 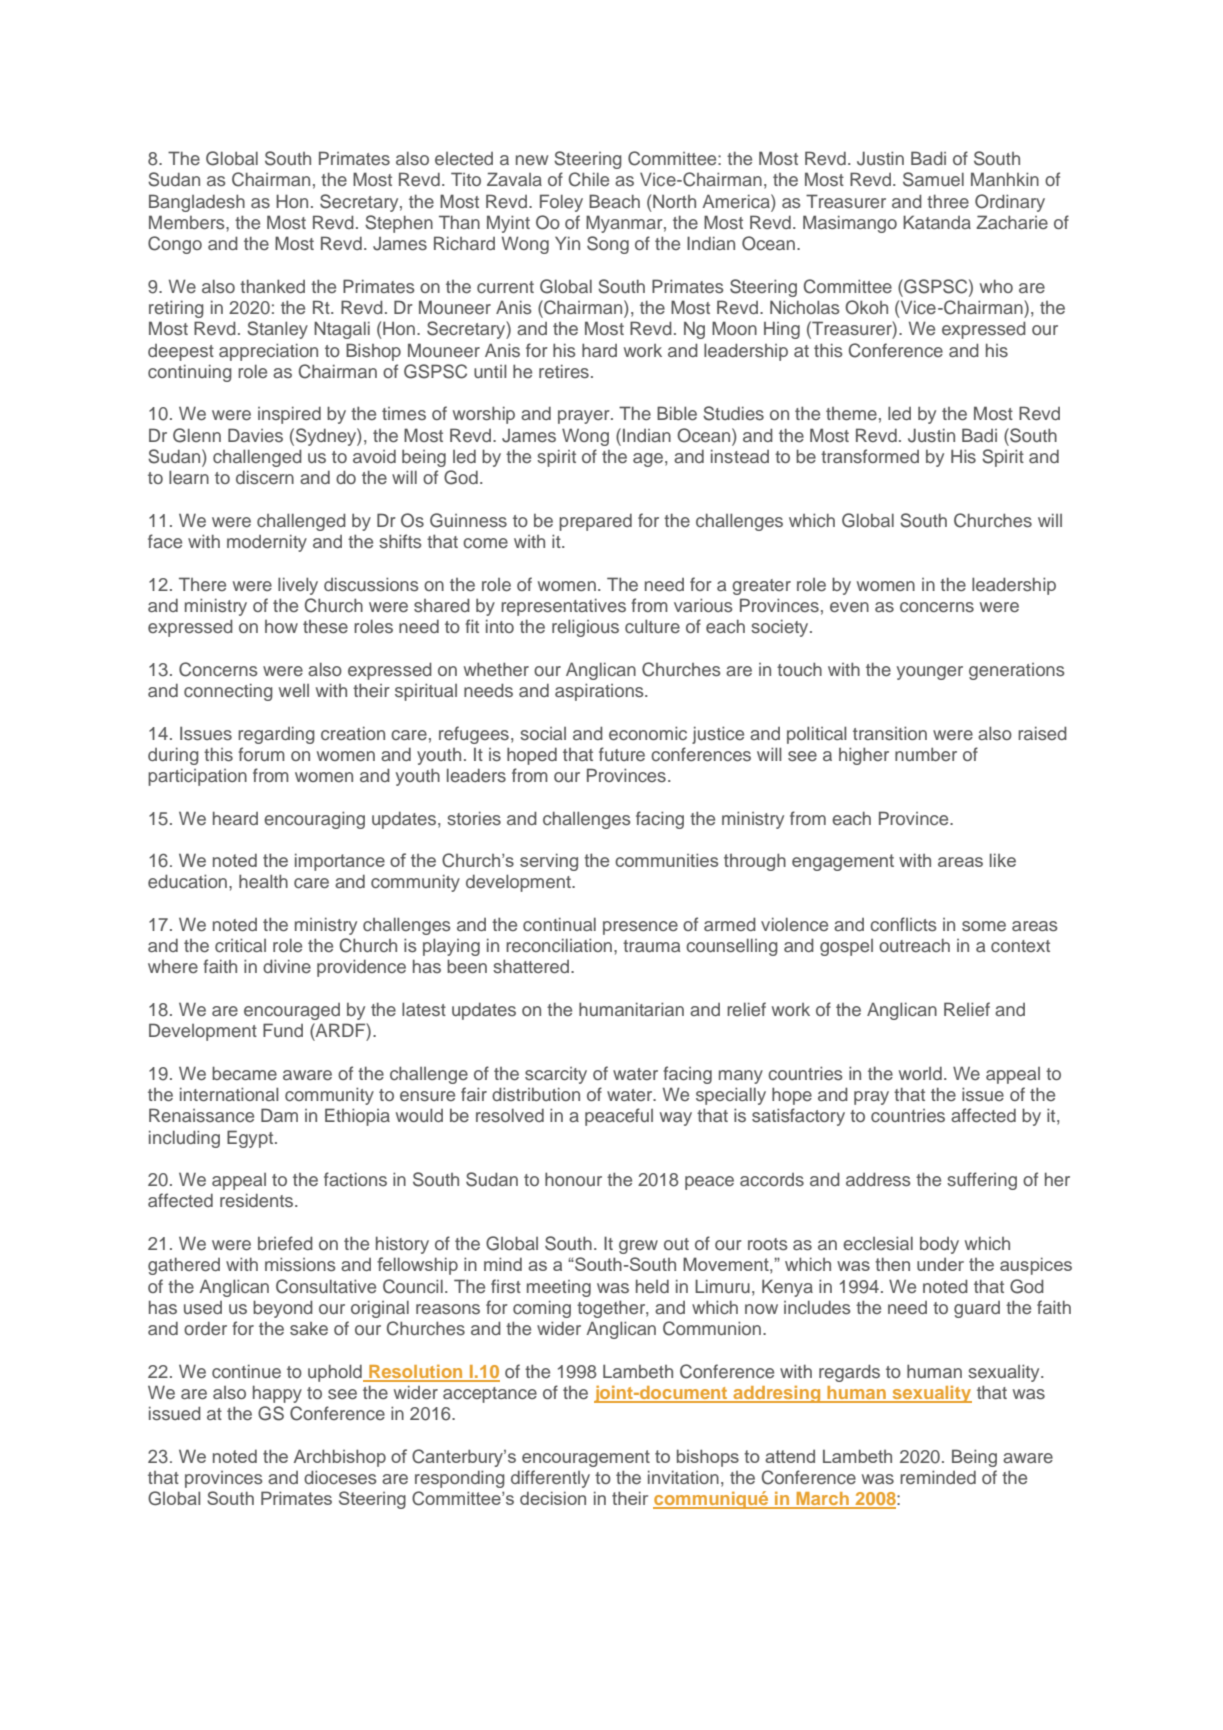 I want to click on Fund, so click(x=283, y=1030).
